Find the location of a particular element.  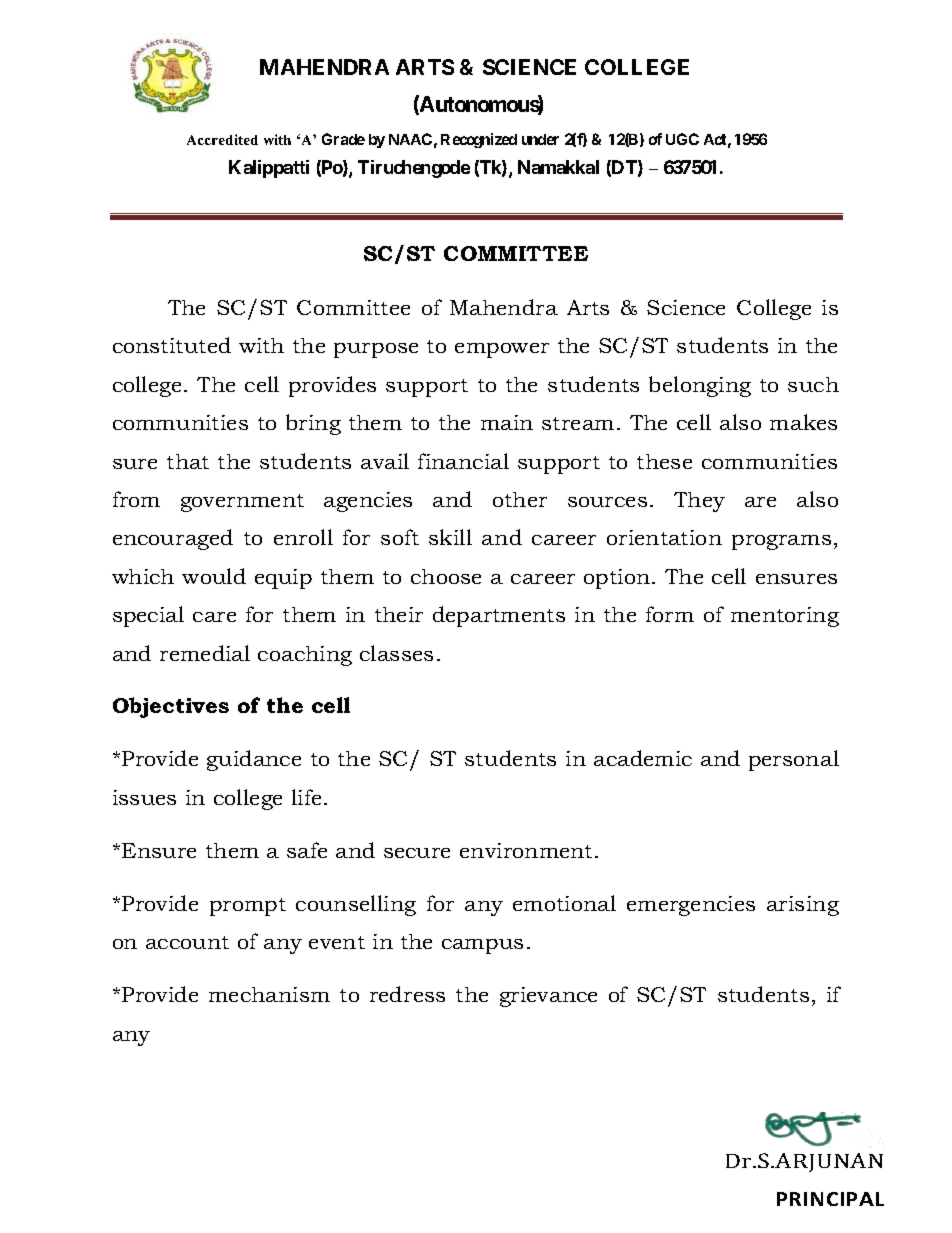

departments is located at coordinates (499, 616).
